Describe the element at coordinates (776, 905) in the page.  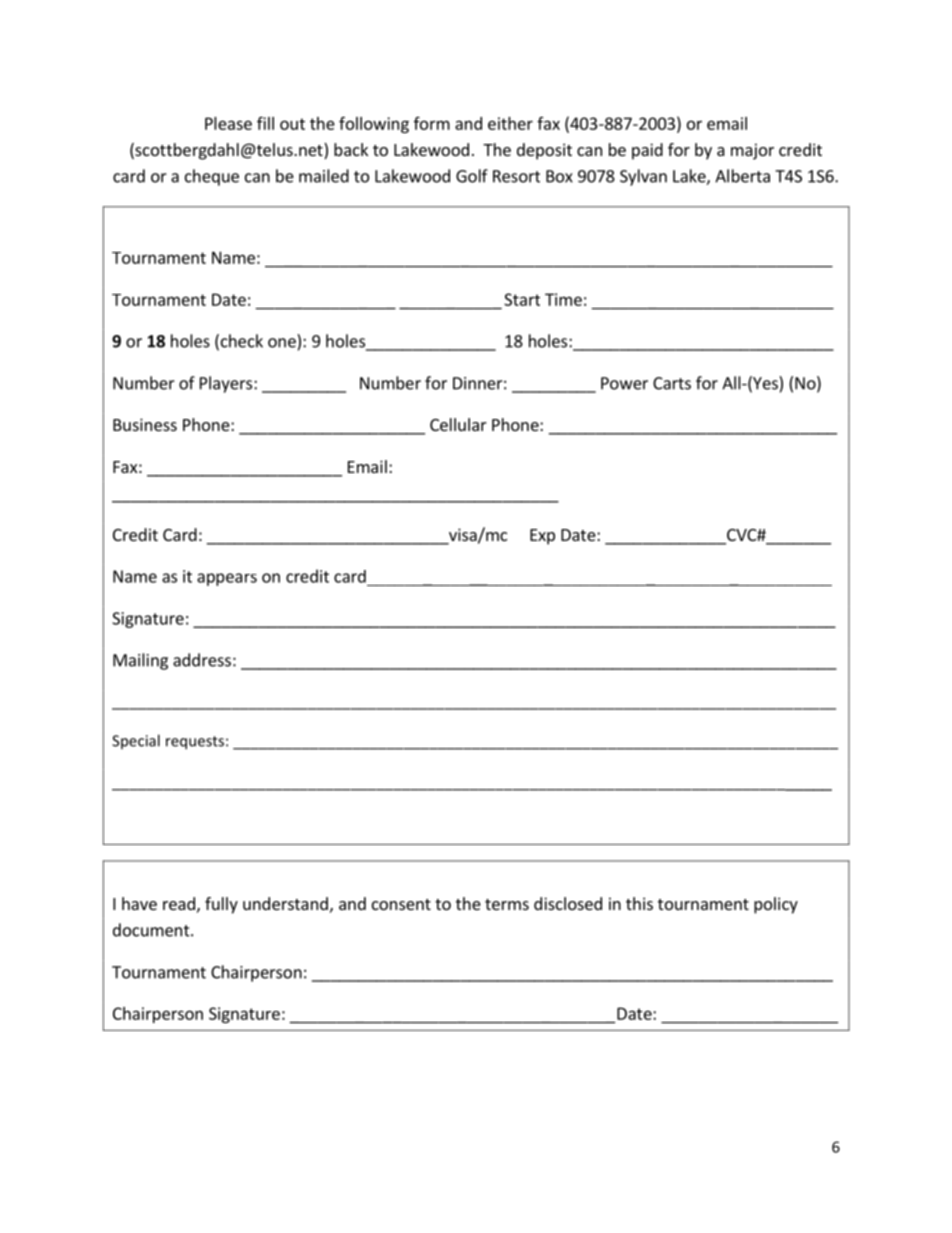
I see `policy` at that location.
